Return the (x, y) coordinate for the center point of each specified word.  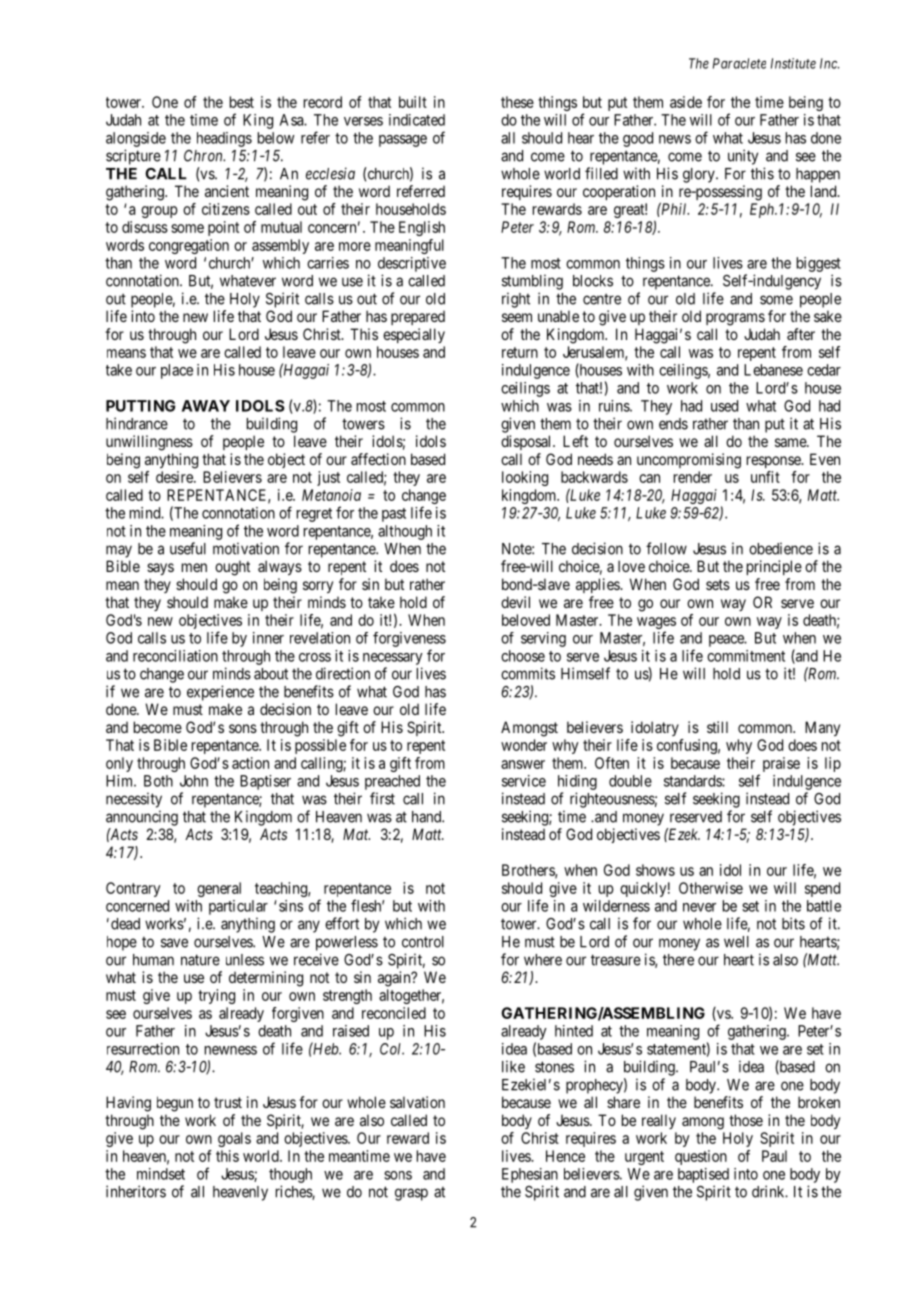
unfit (765, 477)
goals (234, 1139)
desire (175, 477)
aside (686, 102)
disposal (527, 442)
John (194, 781)
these (517, 102)
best (242, 102)
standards (693, 781)
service (524, 781)
